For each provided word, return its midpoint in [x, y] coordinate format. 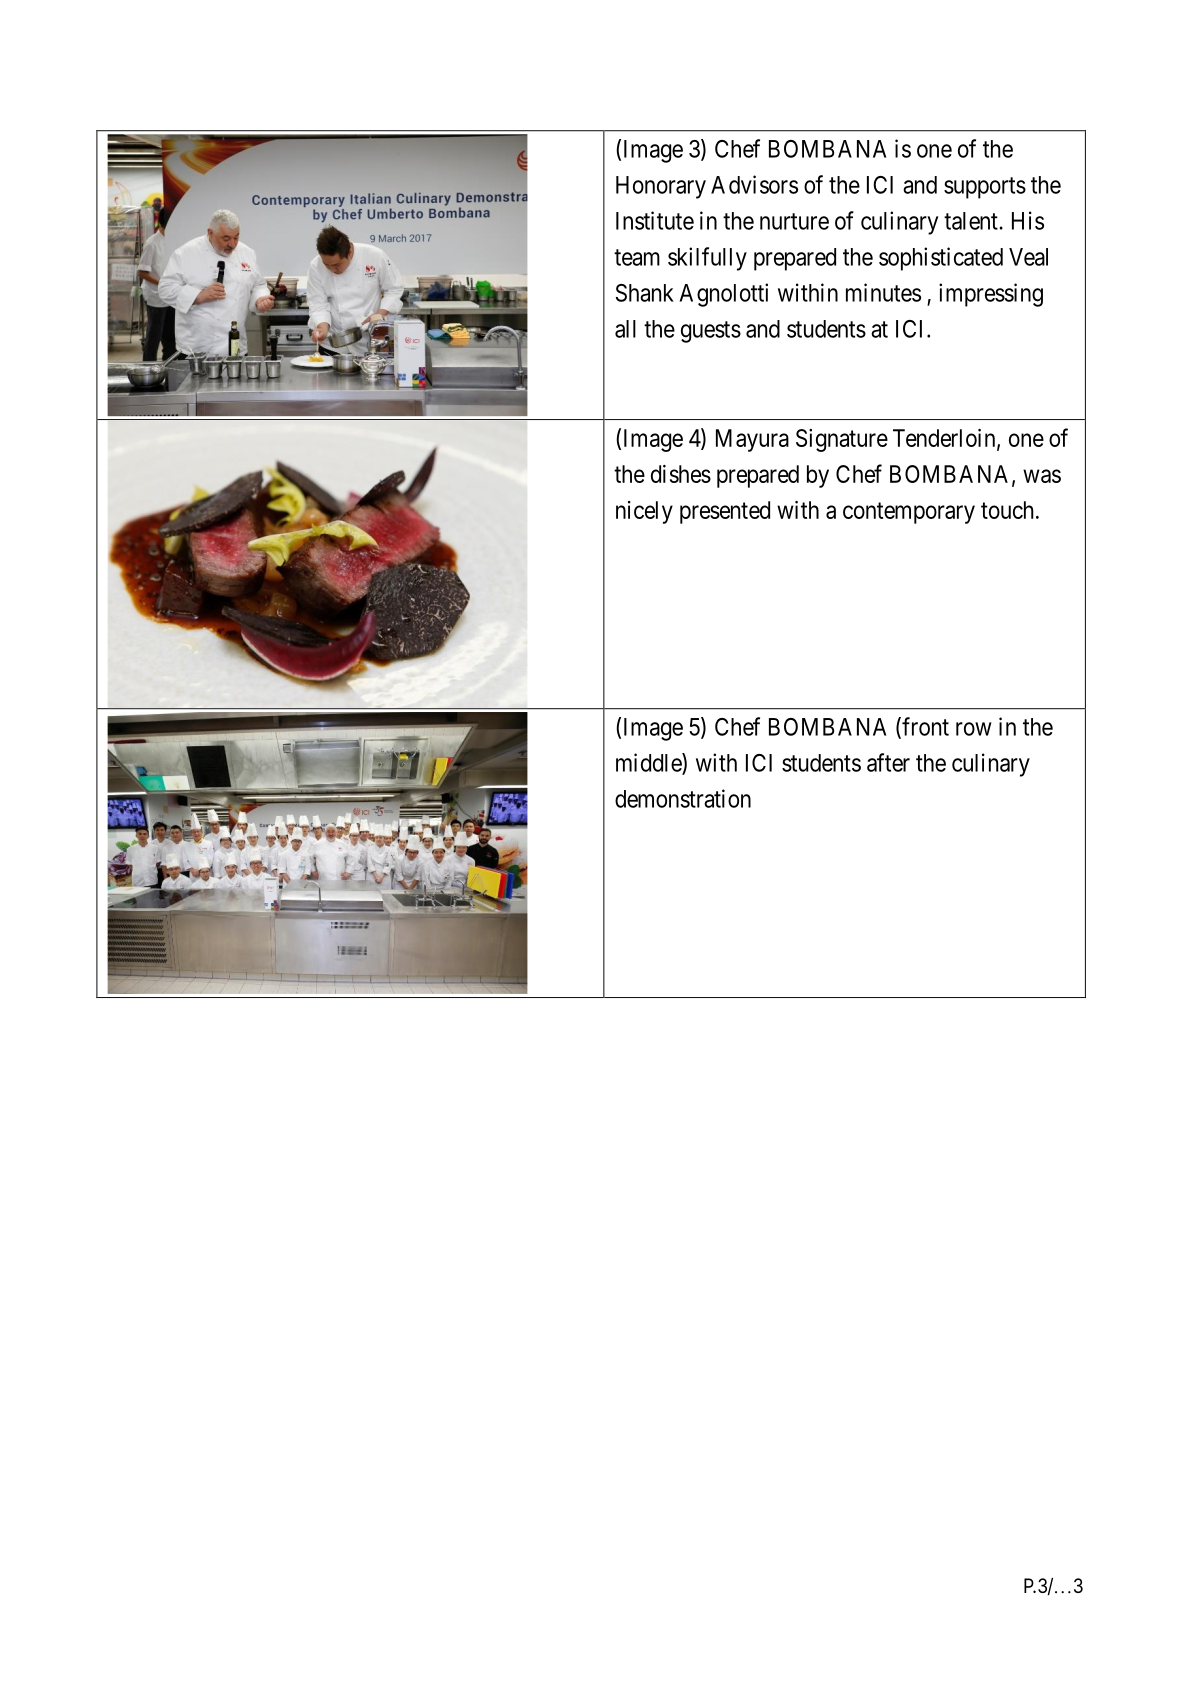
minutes [883, 292]
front [924, 727]
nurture [794, 221]
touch [1009, 510]
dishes [681, 474]
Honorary [661, 187]
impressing [991, 295]
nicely [644, 512]
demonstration [683, 798]
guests [711, 332]
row [974, 729]
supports [985, 188]
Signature [842, 440]
